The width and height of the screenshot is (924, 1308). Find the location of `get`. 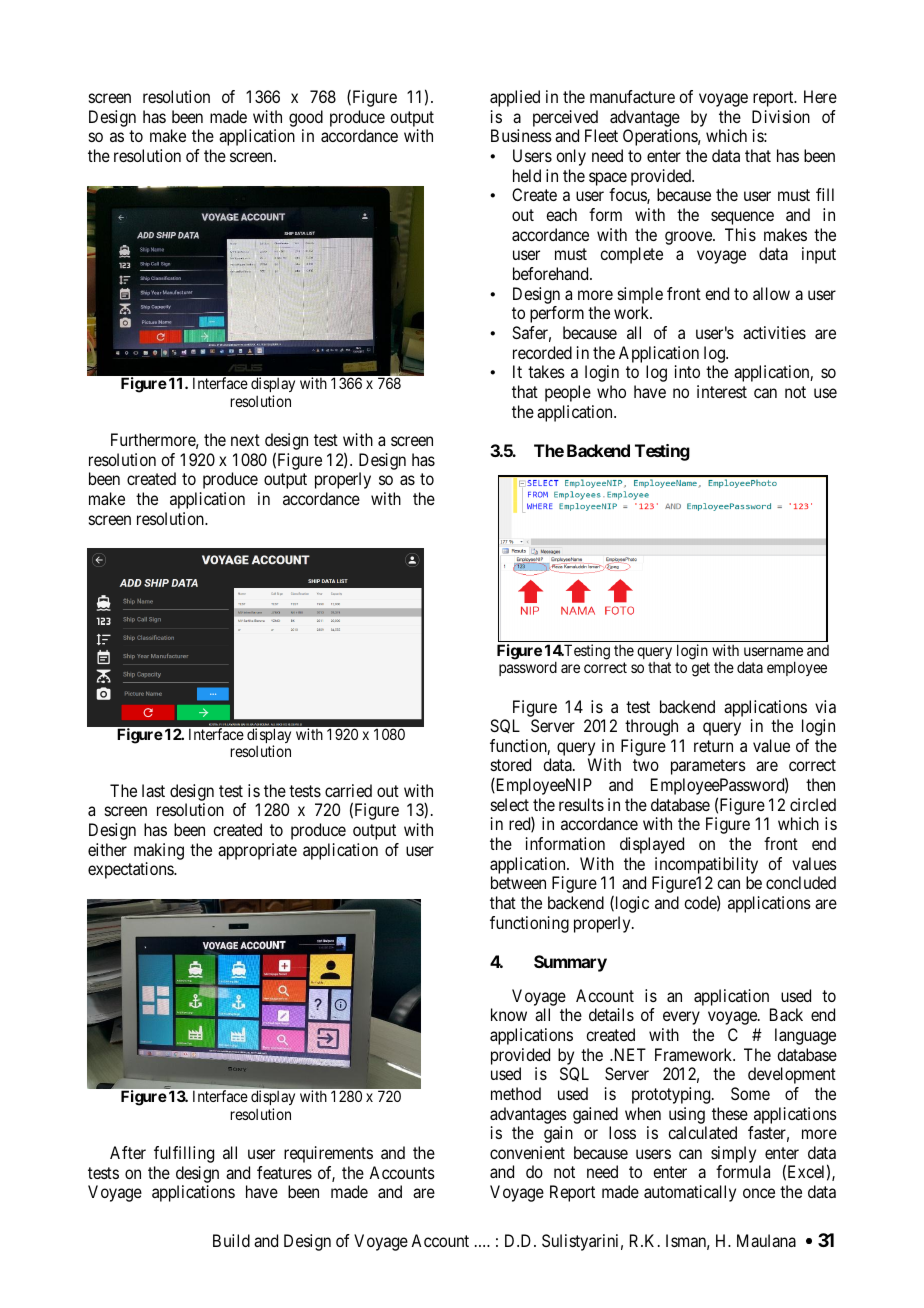

get is located at coordinates (701, 669).
